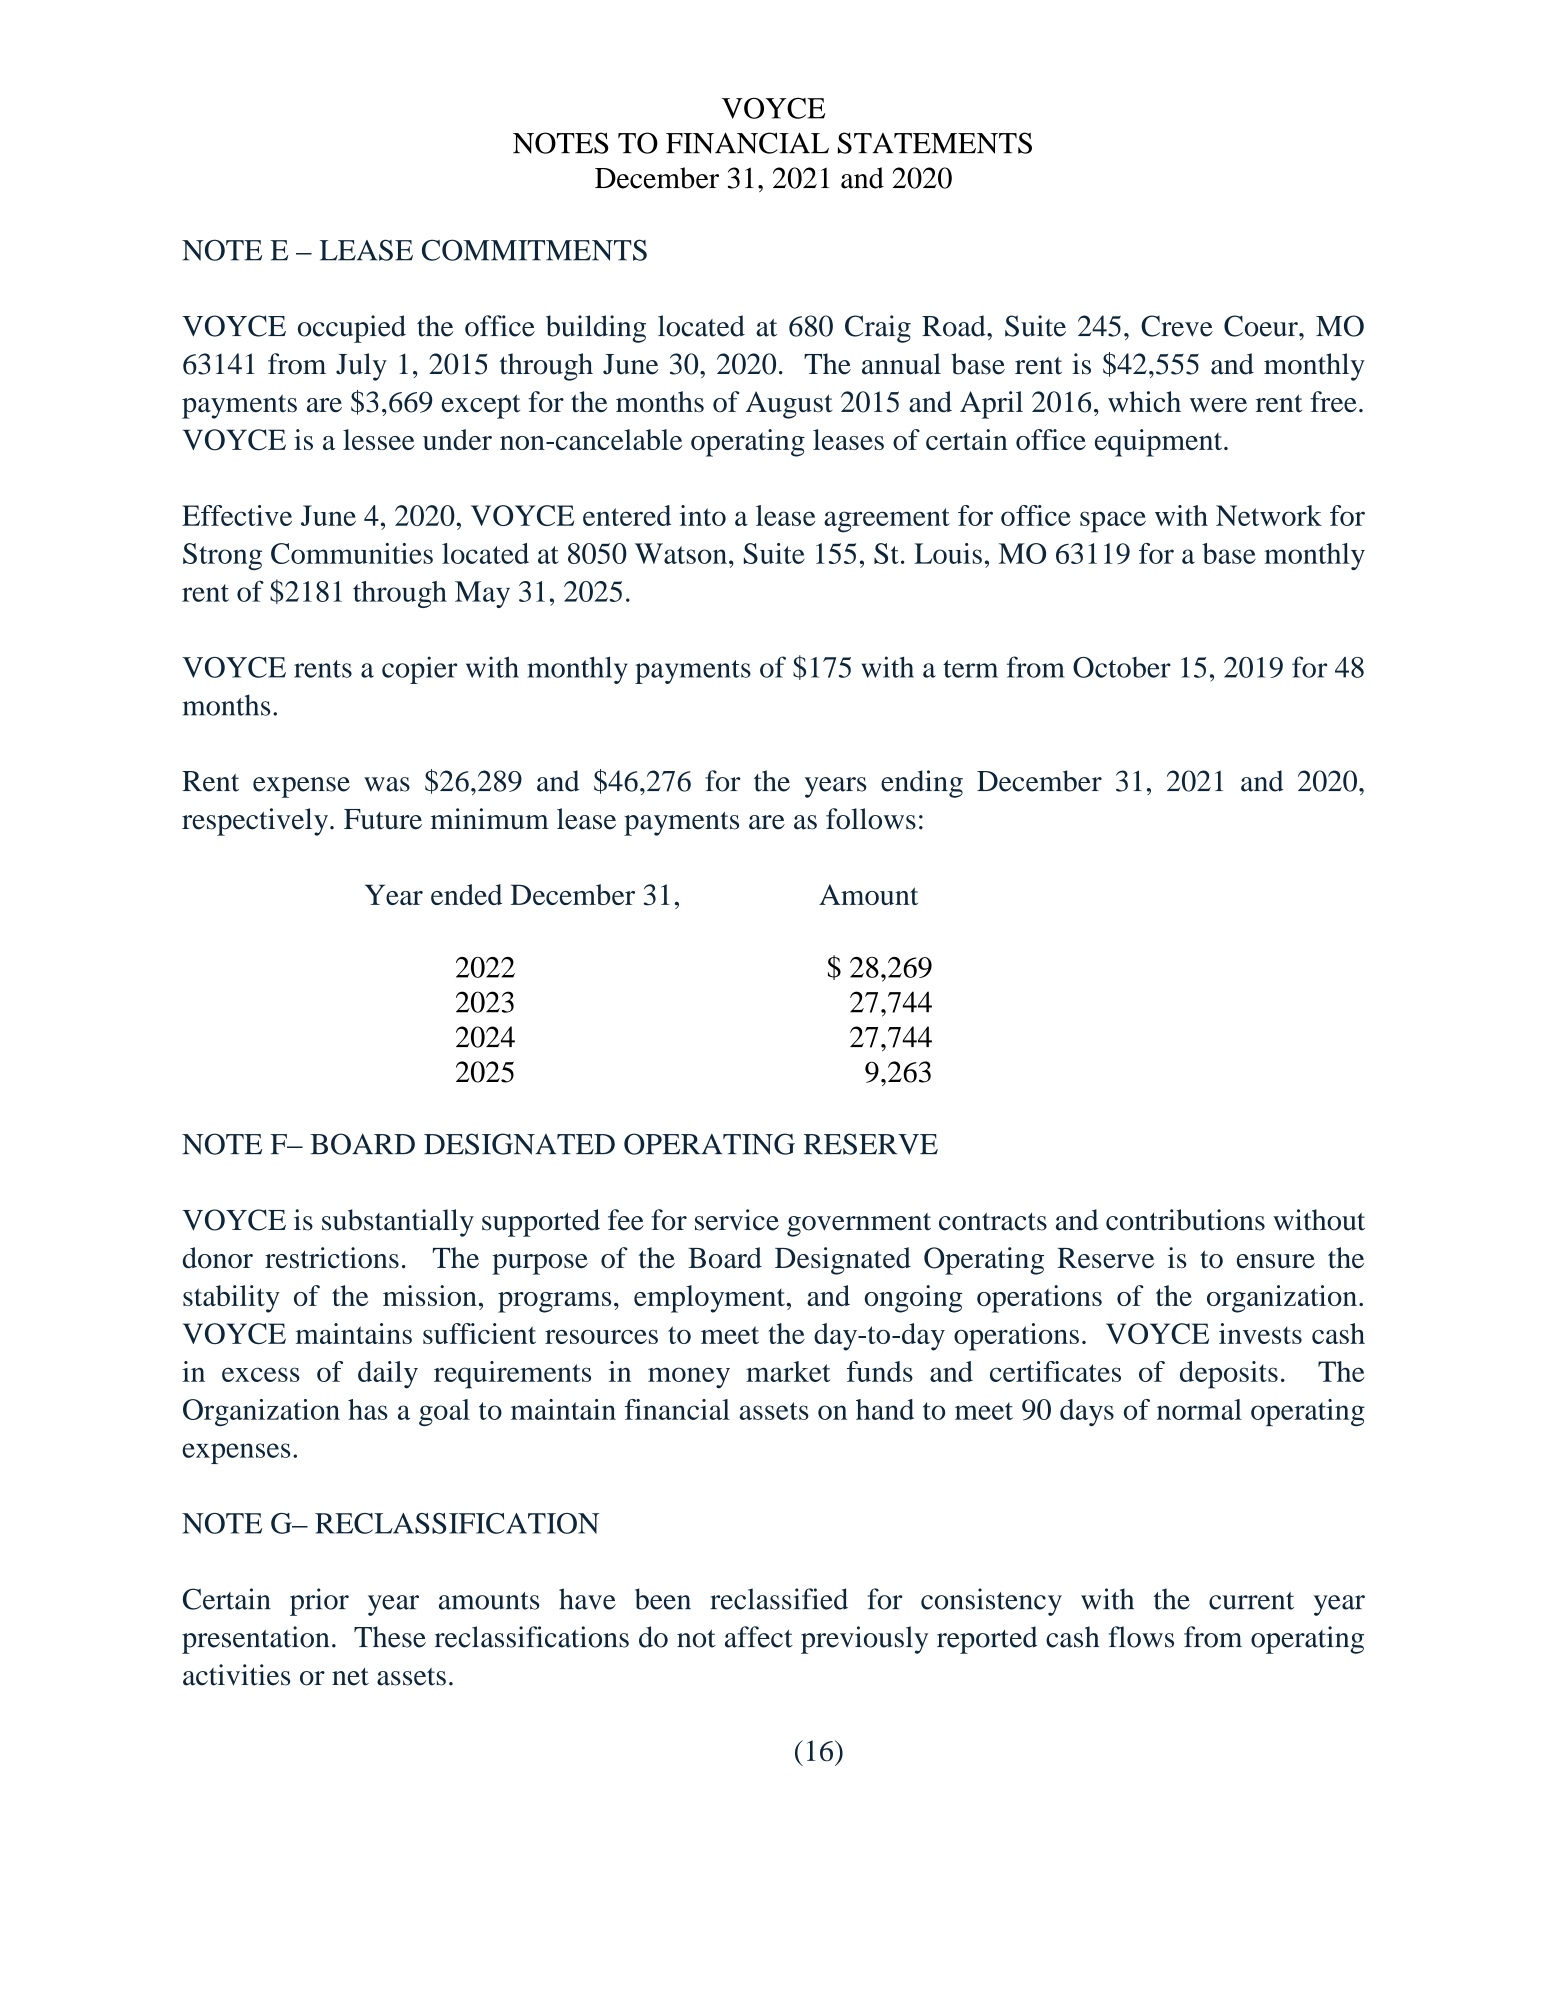  What do you see at coordinates (737, 1220) in the screenshot?
I see `service` at bounding box center [737, 1220].
